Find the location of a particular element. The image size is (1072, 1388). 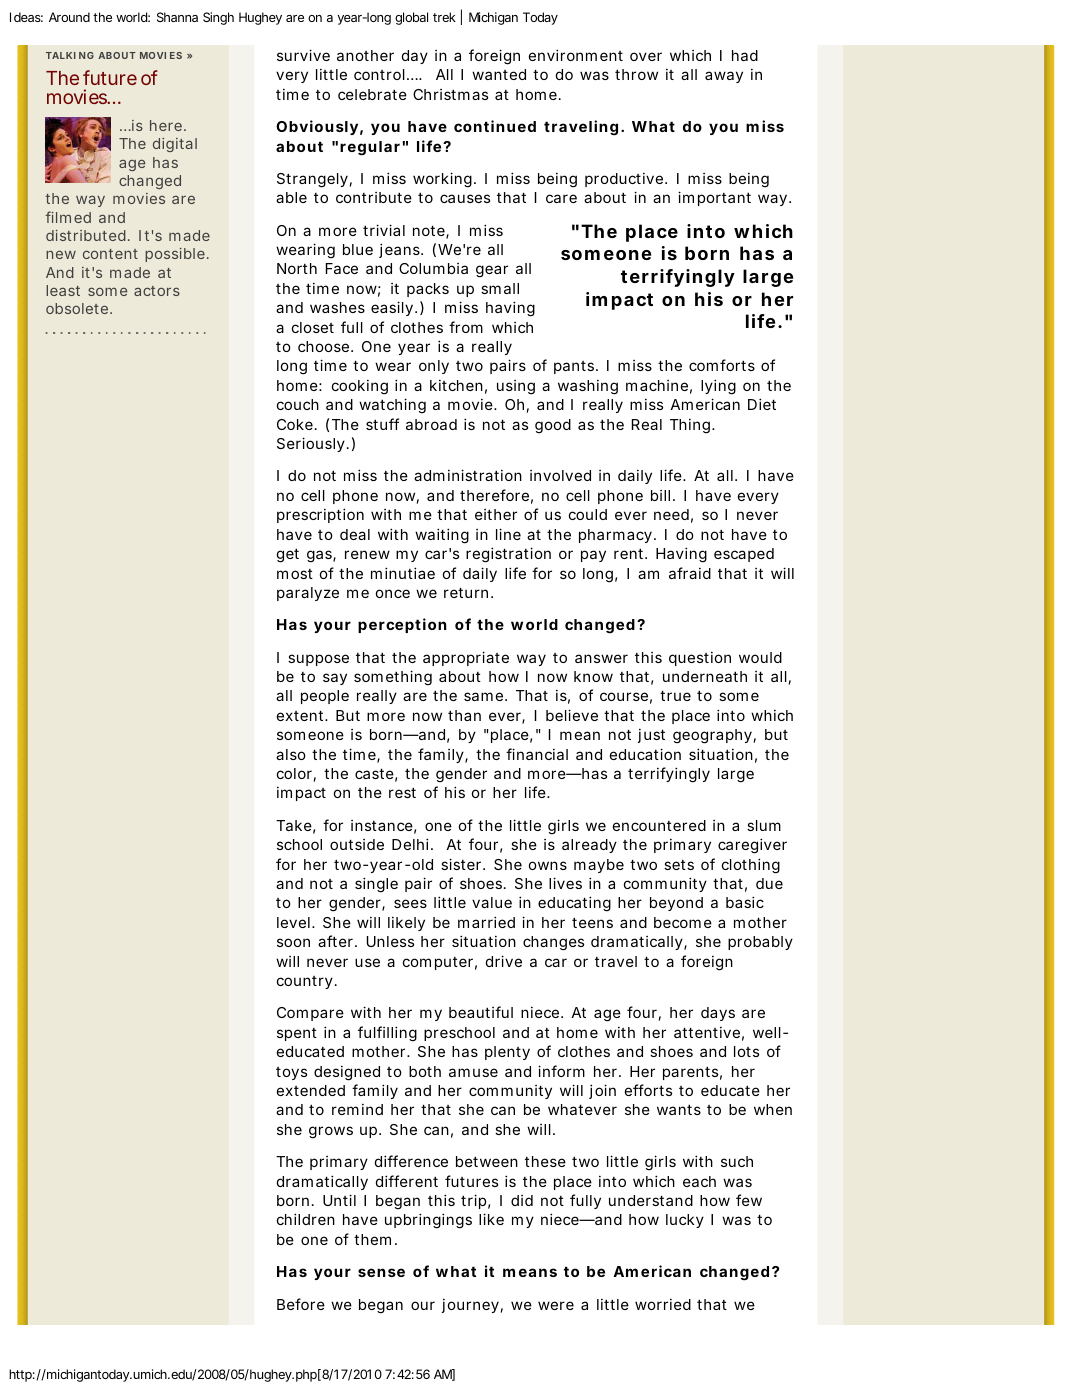

need is located at coordinates (671, 514).
